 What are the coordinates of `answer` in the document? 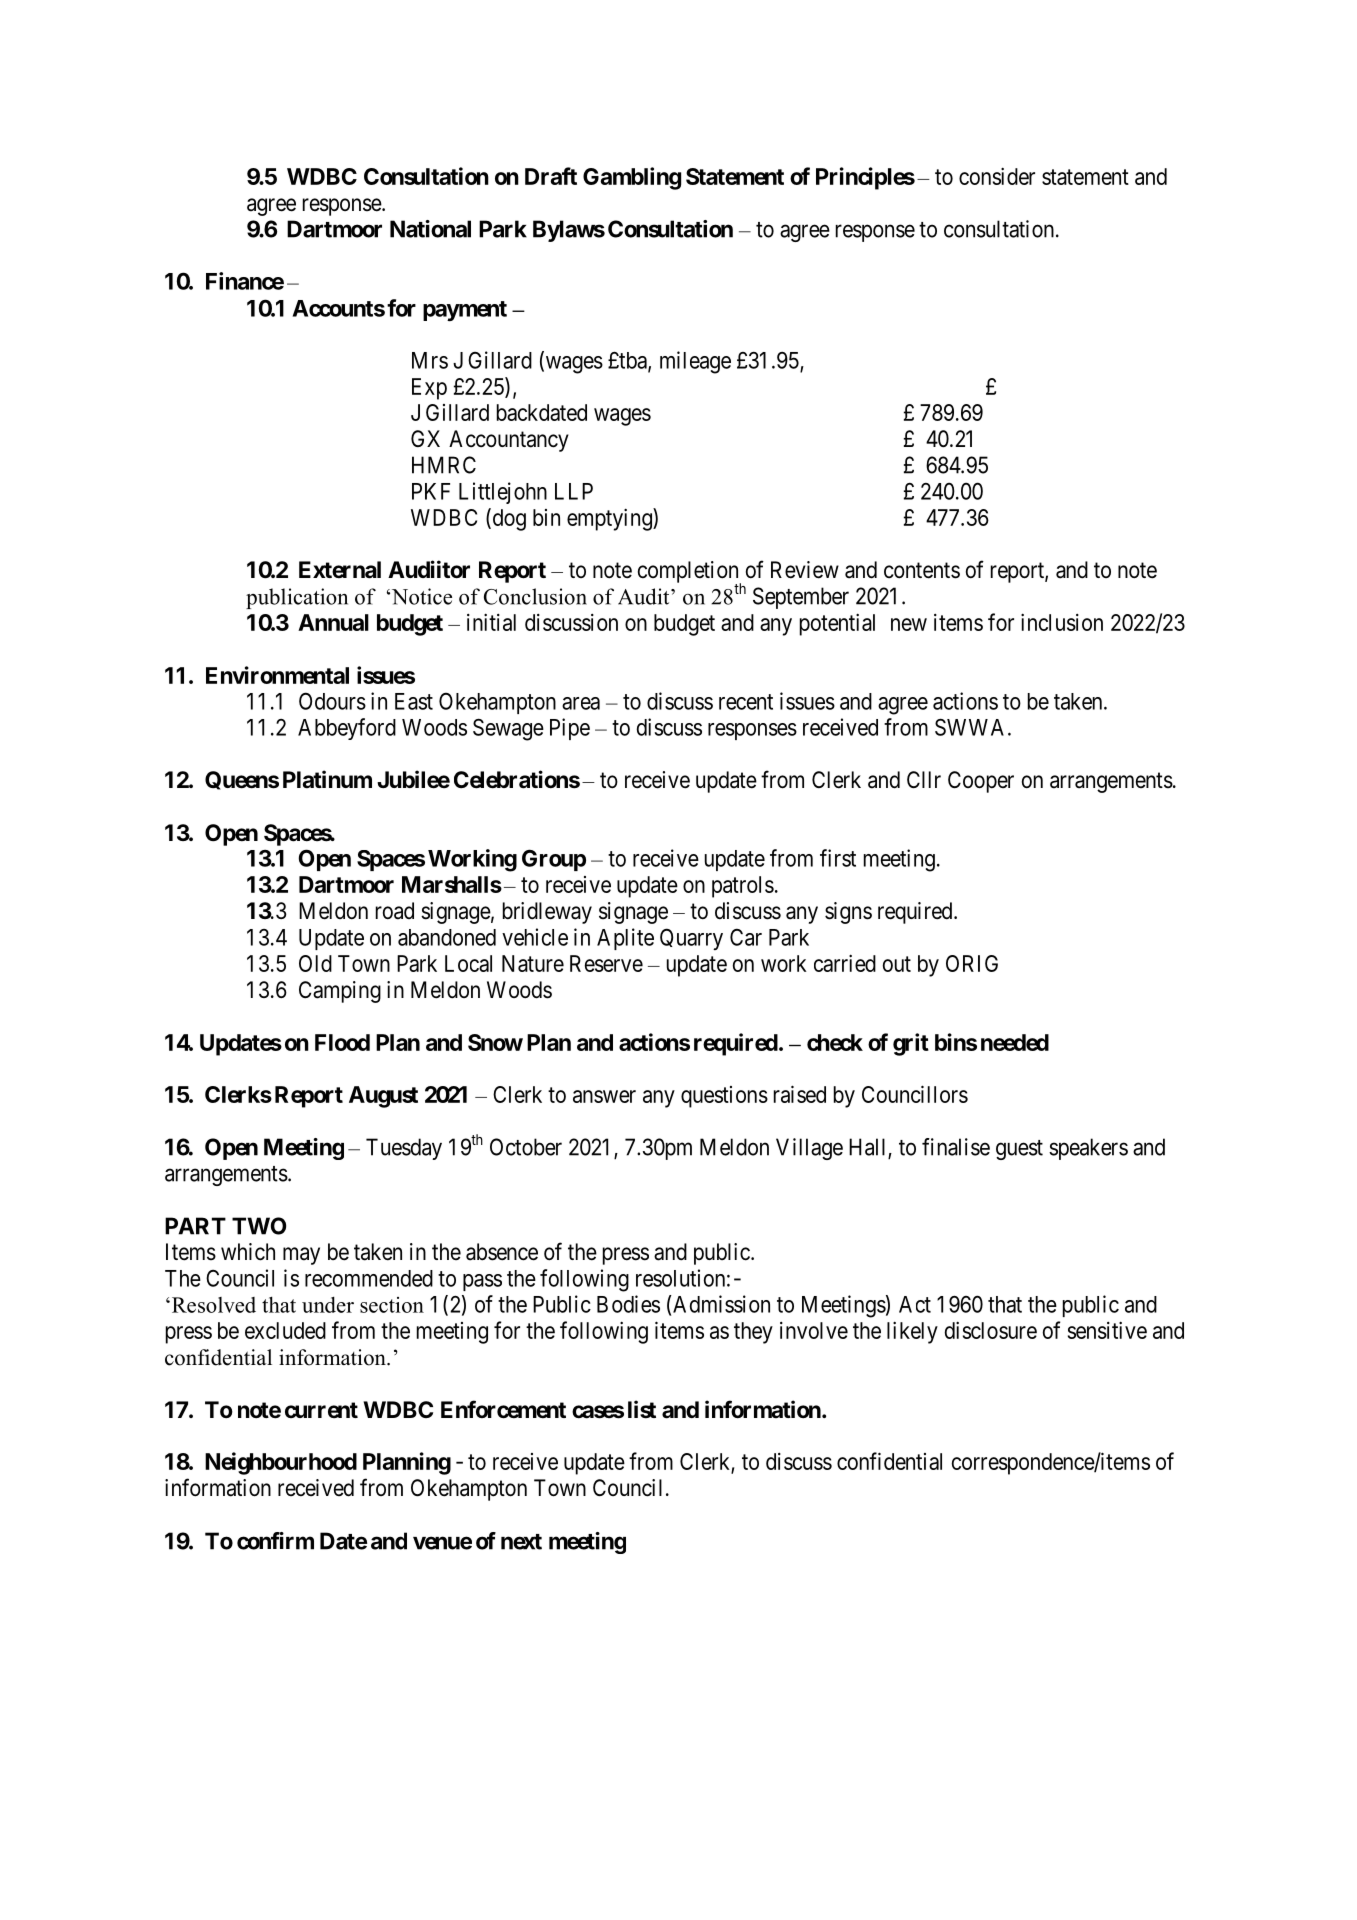 It's located at (604, 1096).
